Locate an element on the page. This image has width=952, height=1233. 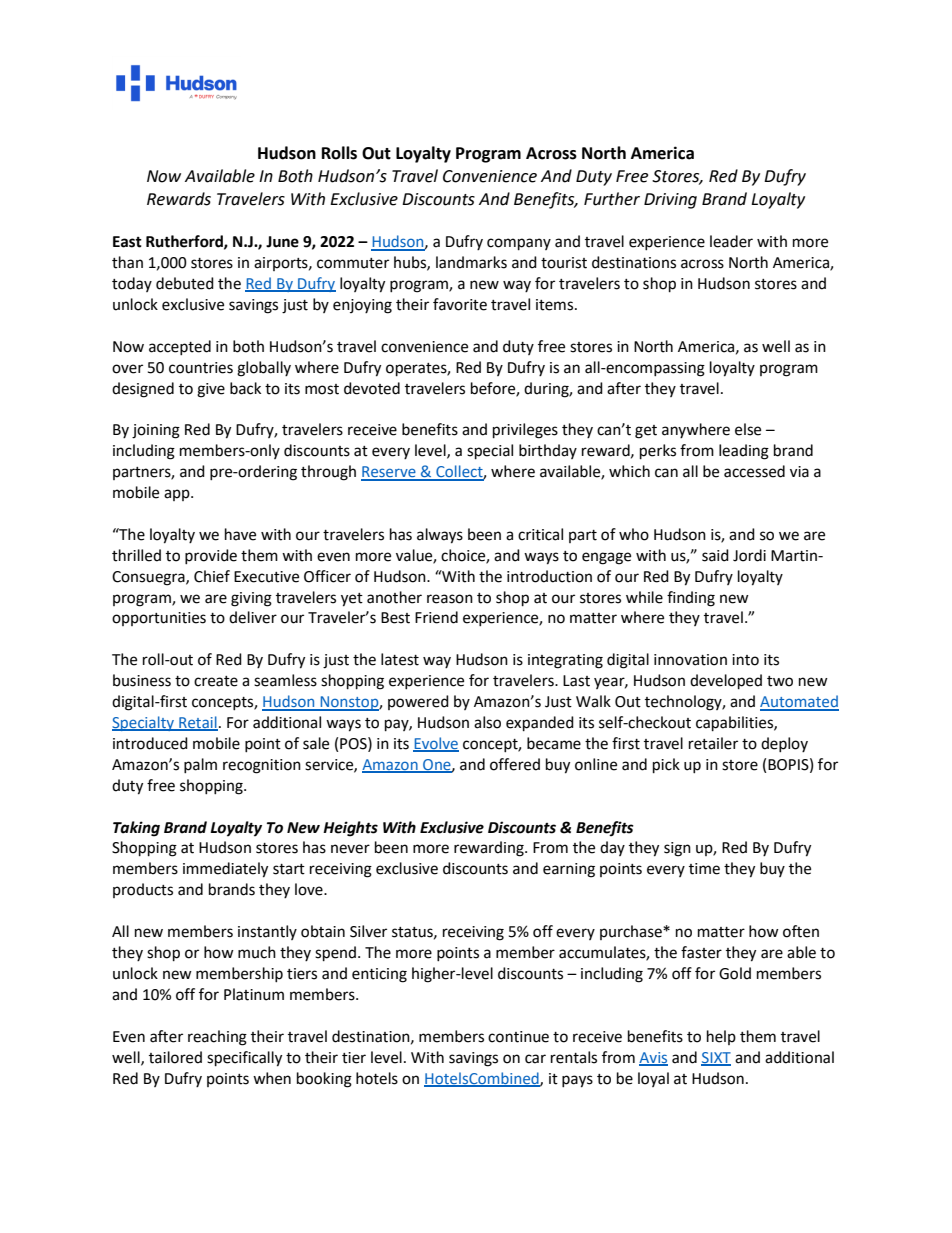
deliver is located at coordinates (253, 617).
